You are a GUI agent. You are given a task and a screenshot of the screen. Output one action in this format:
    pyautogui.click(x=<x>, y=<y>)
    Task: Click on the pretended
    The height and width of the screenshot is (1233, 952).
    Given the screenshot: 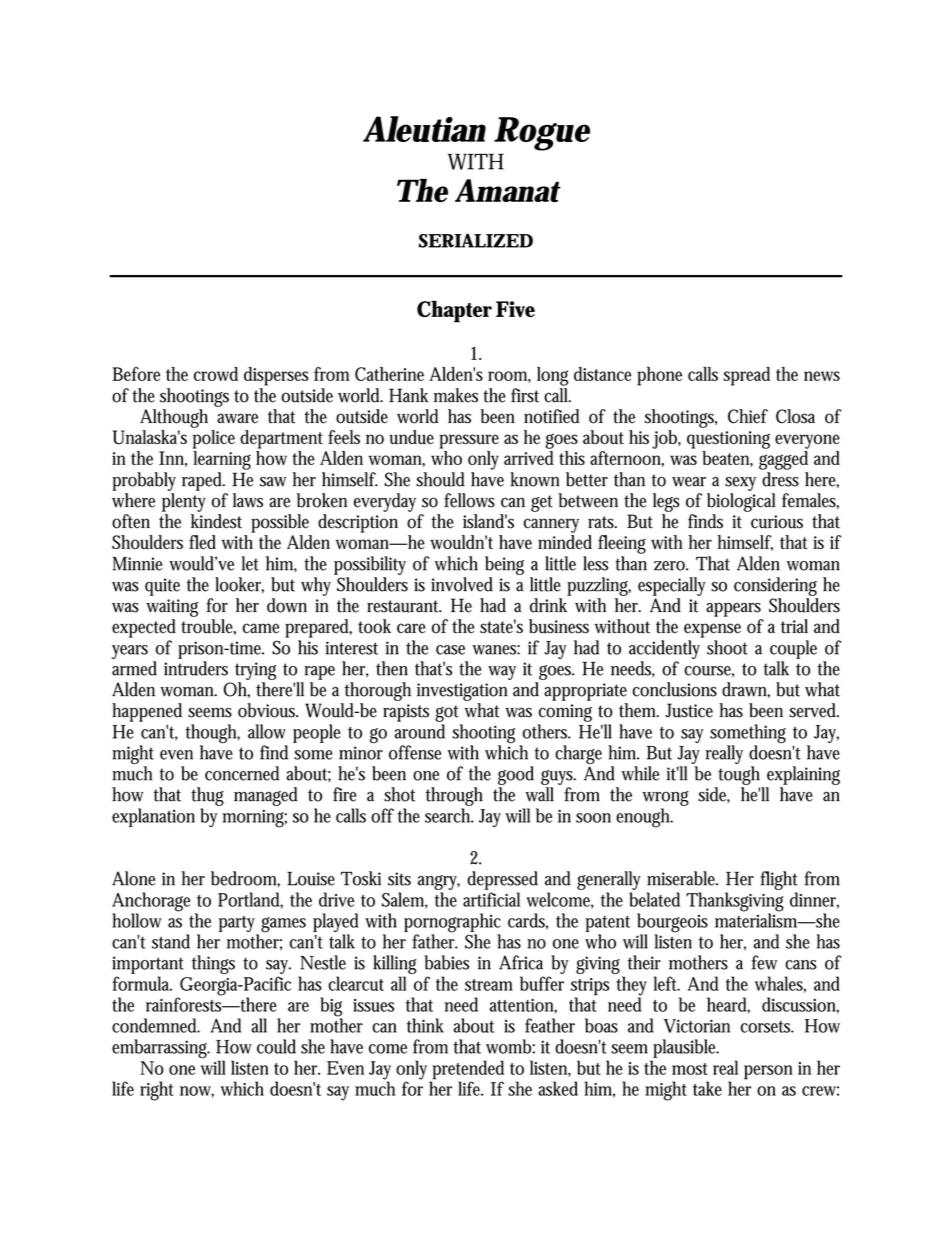 What is the action you would take?
    pyautogui.click(x=467, y=1071)
